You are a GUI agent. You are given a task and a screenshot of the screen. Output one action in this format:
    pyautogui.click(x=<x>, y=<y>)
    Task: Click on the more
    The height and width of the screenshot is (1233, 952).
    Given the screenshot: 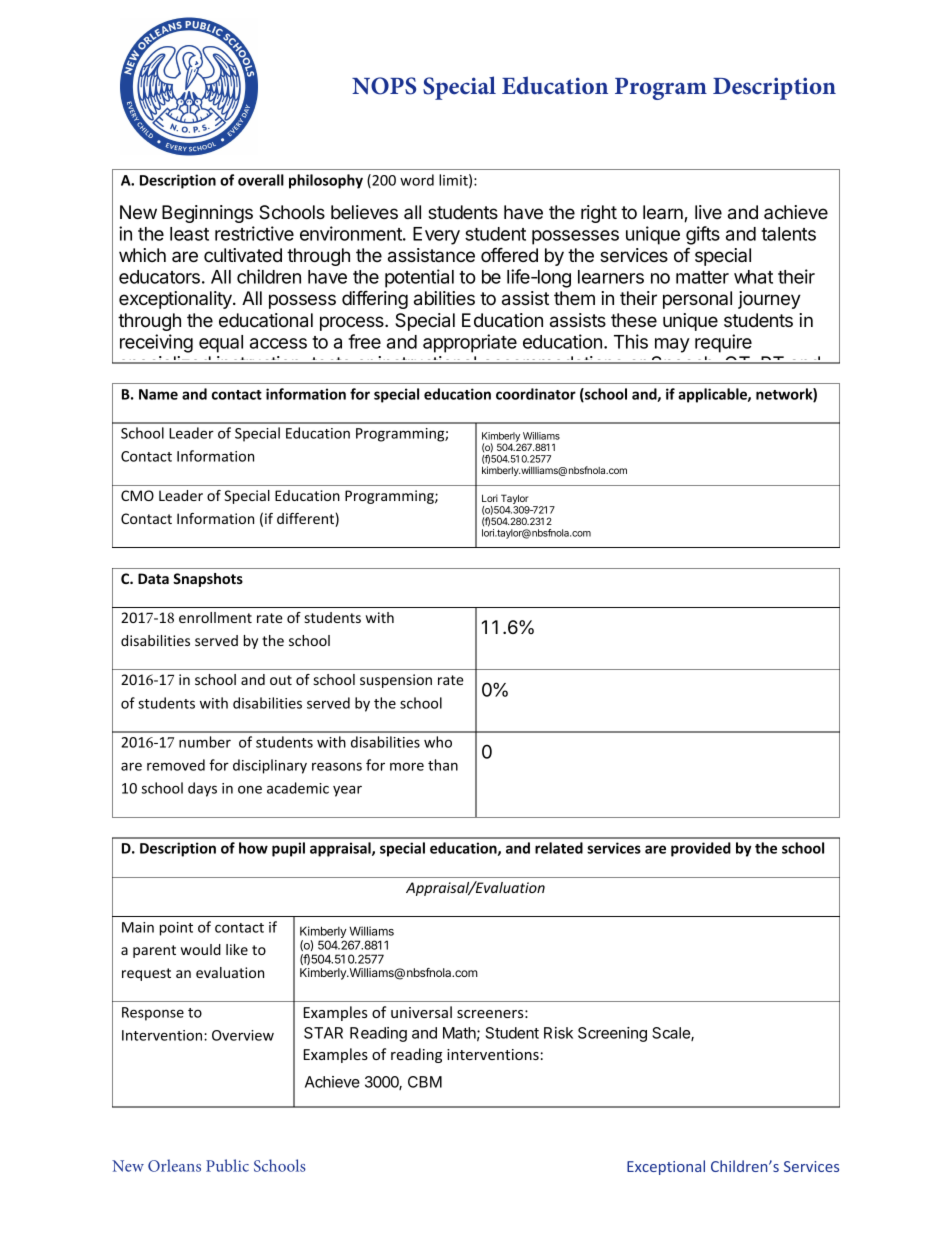 What is the action you would take?
    pyautogui.click(x=407, y=766)
